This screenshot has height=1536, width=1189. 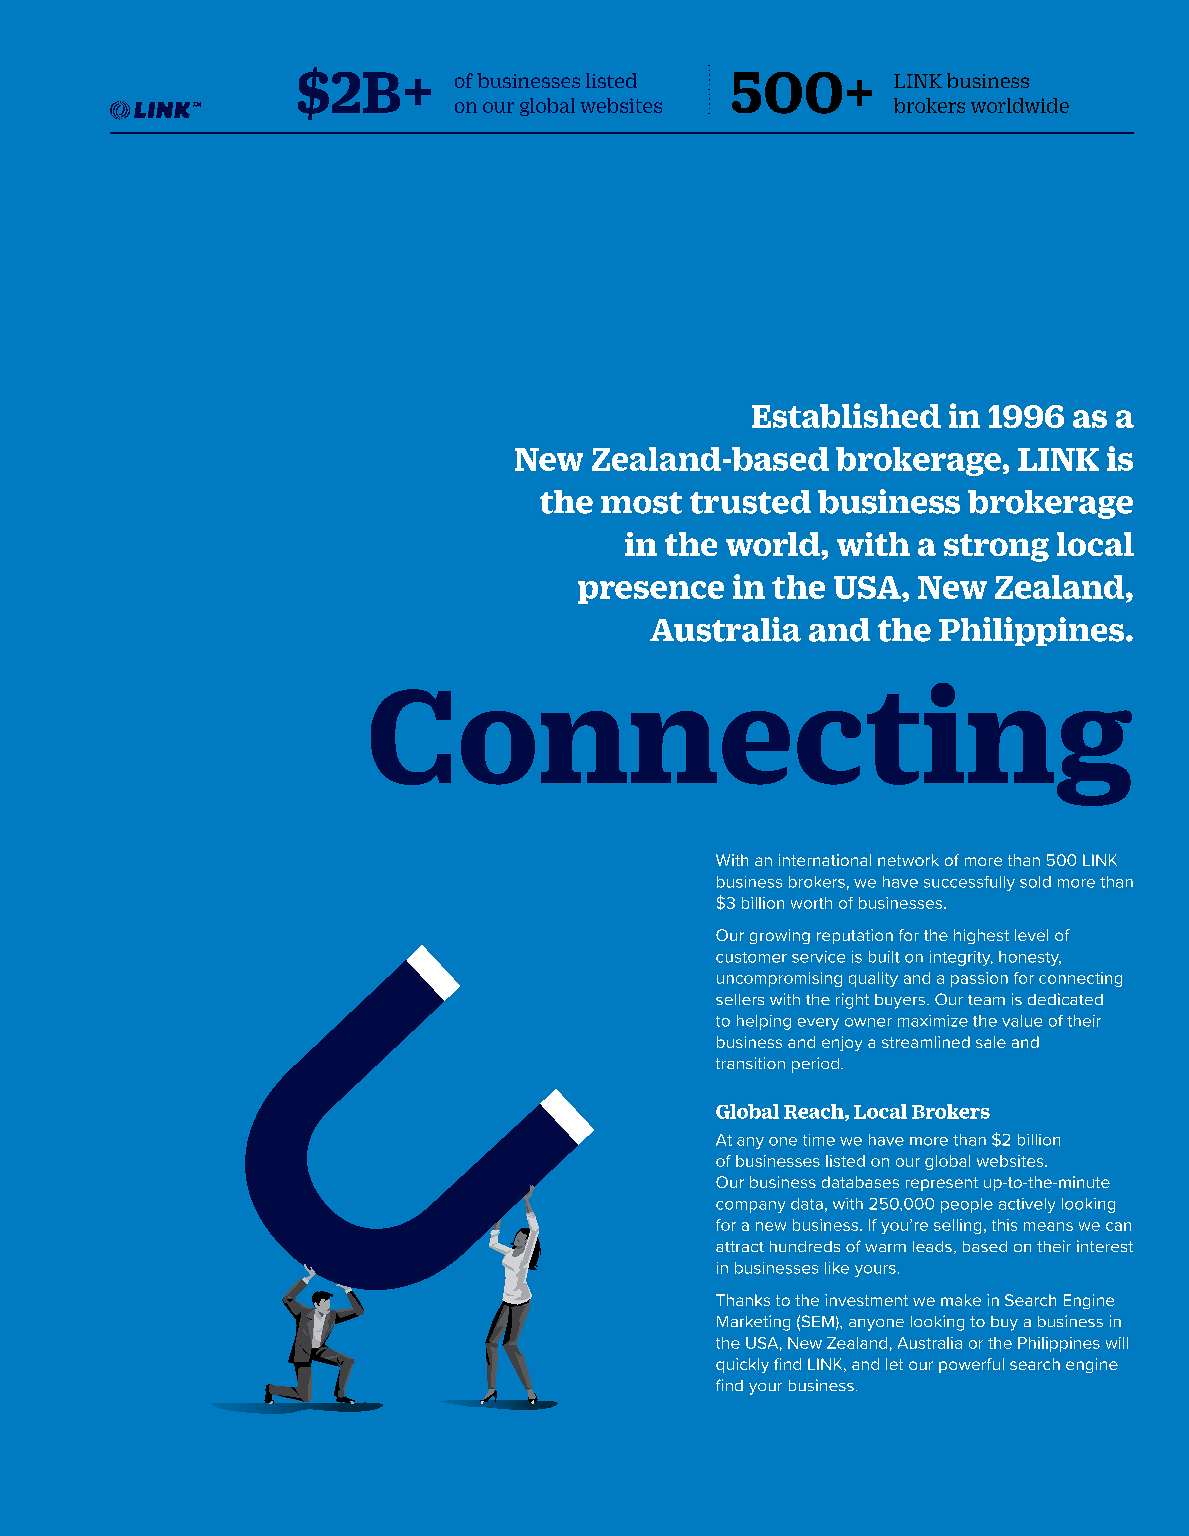 What do you see at coordinates (996, 548) in the screenshot?
I see `strong` at bounding box center [996, 548].
